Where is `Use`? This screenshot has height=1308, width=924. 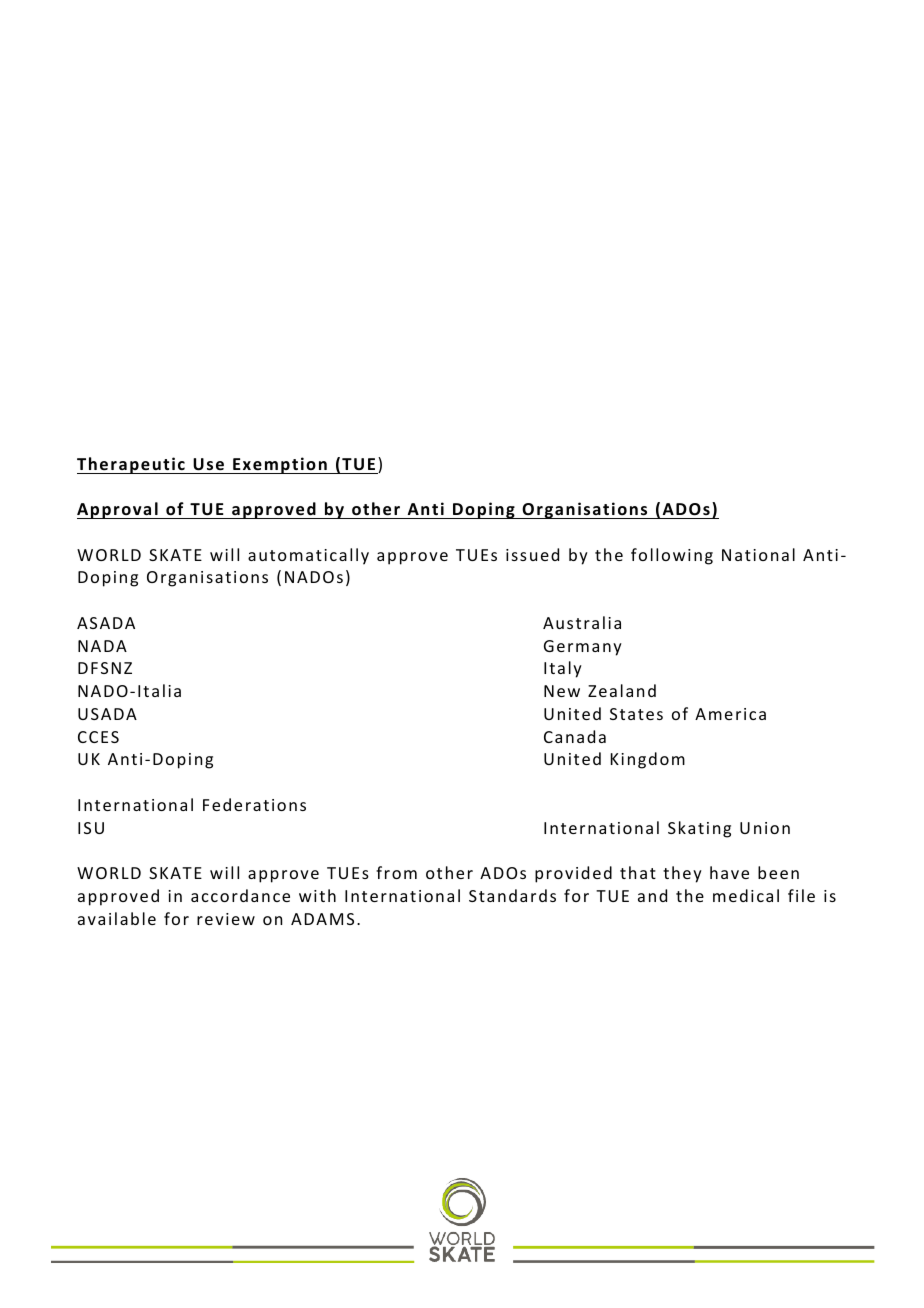 Use is located at coordinates (208, 464).
